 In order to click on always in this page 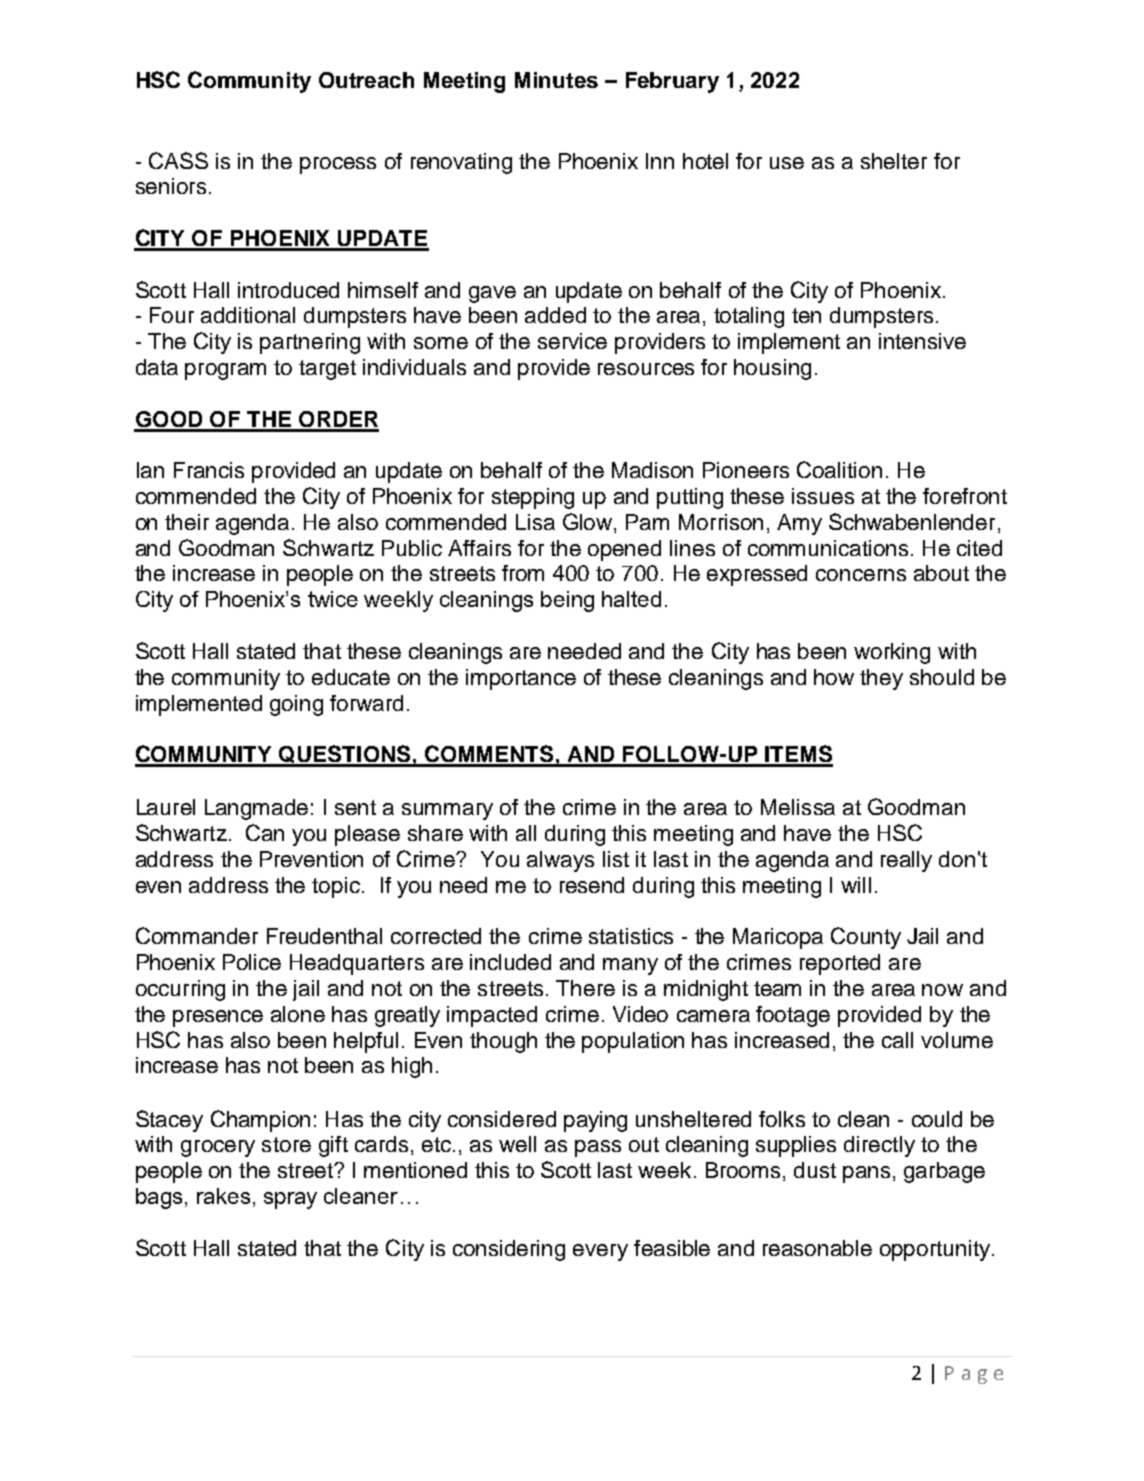, I will do `click(560, 861)`.
